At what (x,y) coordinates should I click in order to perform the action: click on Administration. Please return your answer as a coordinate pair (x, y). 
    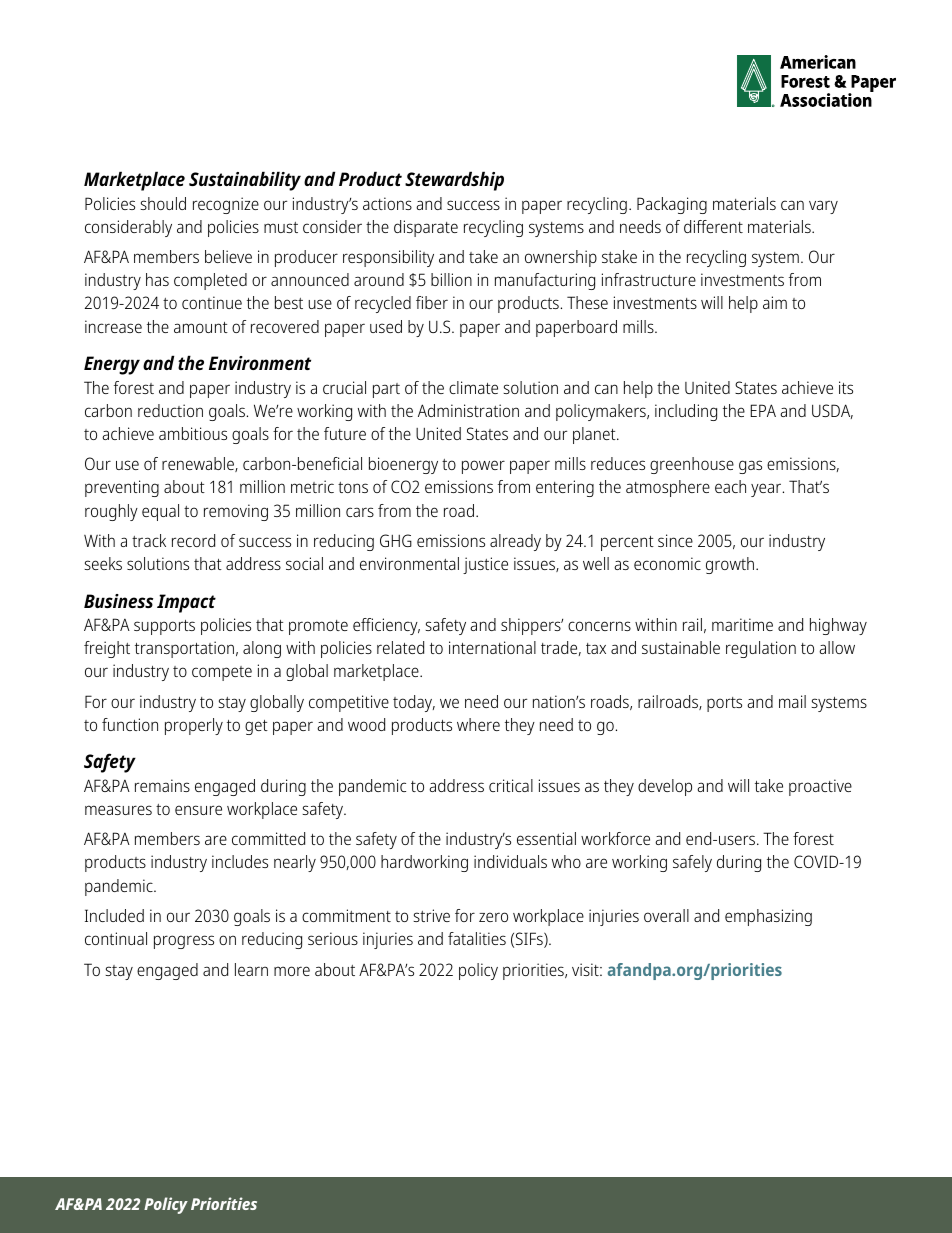
    Looking at the image, I should click on (468, 410).
